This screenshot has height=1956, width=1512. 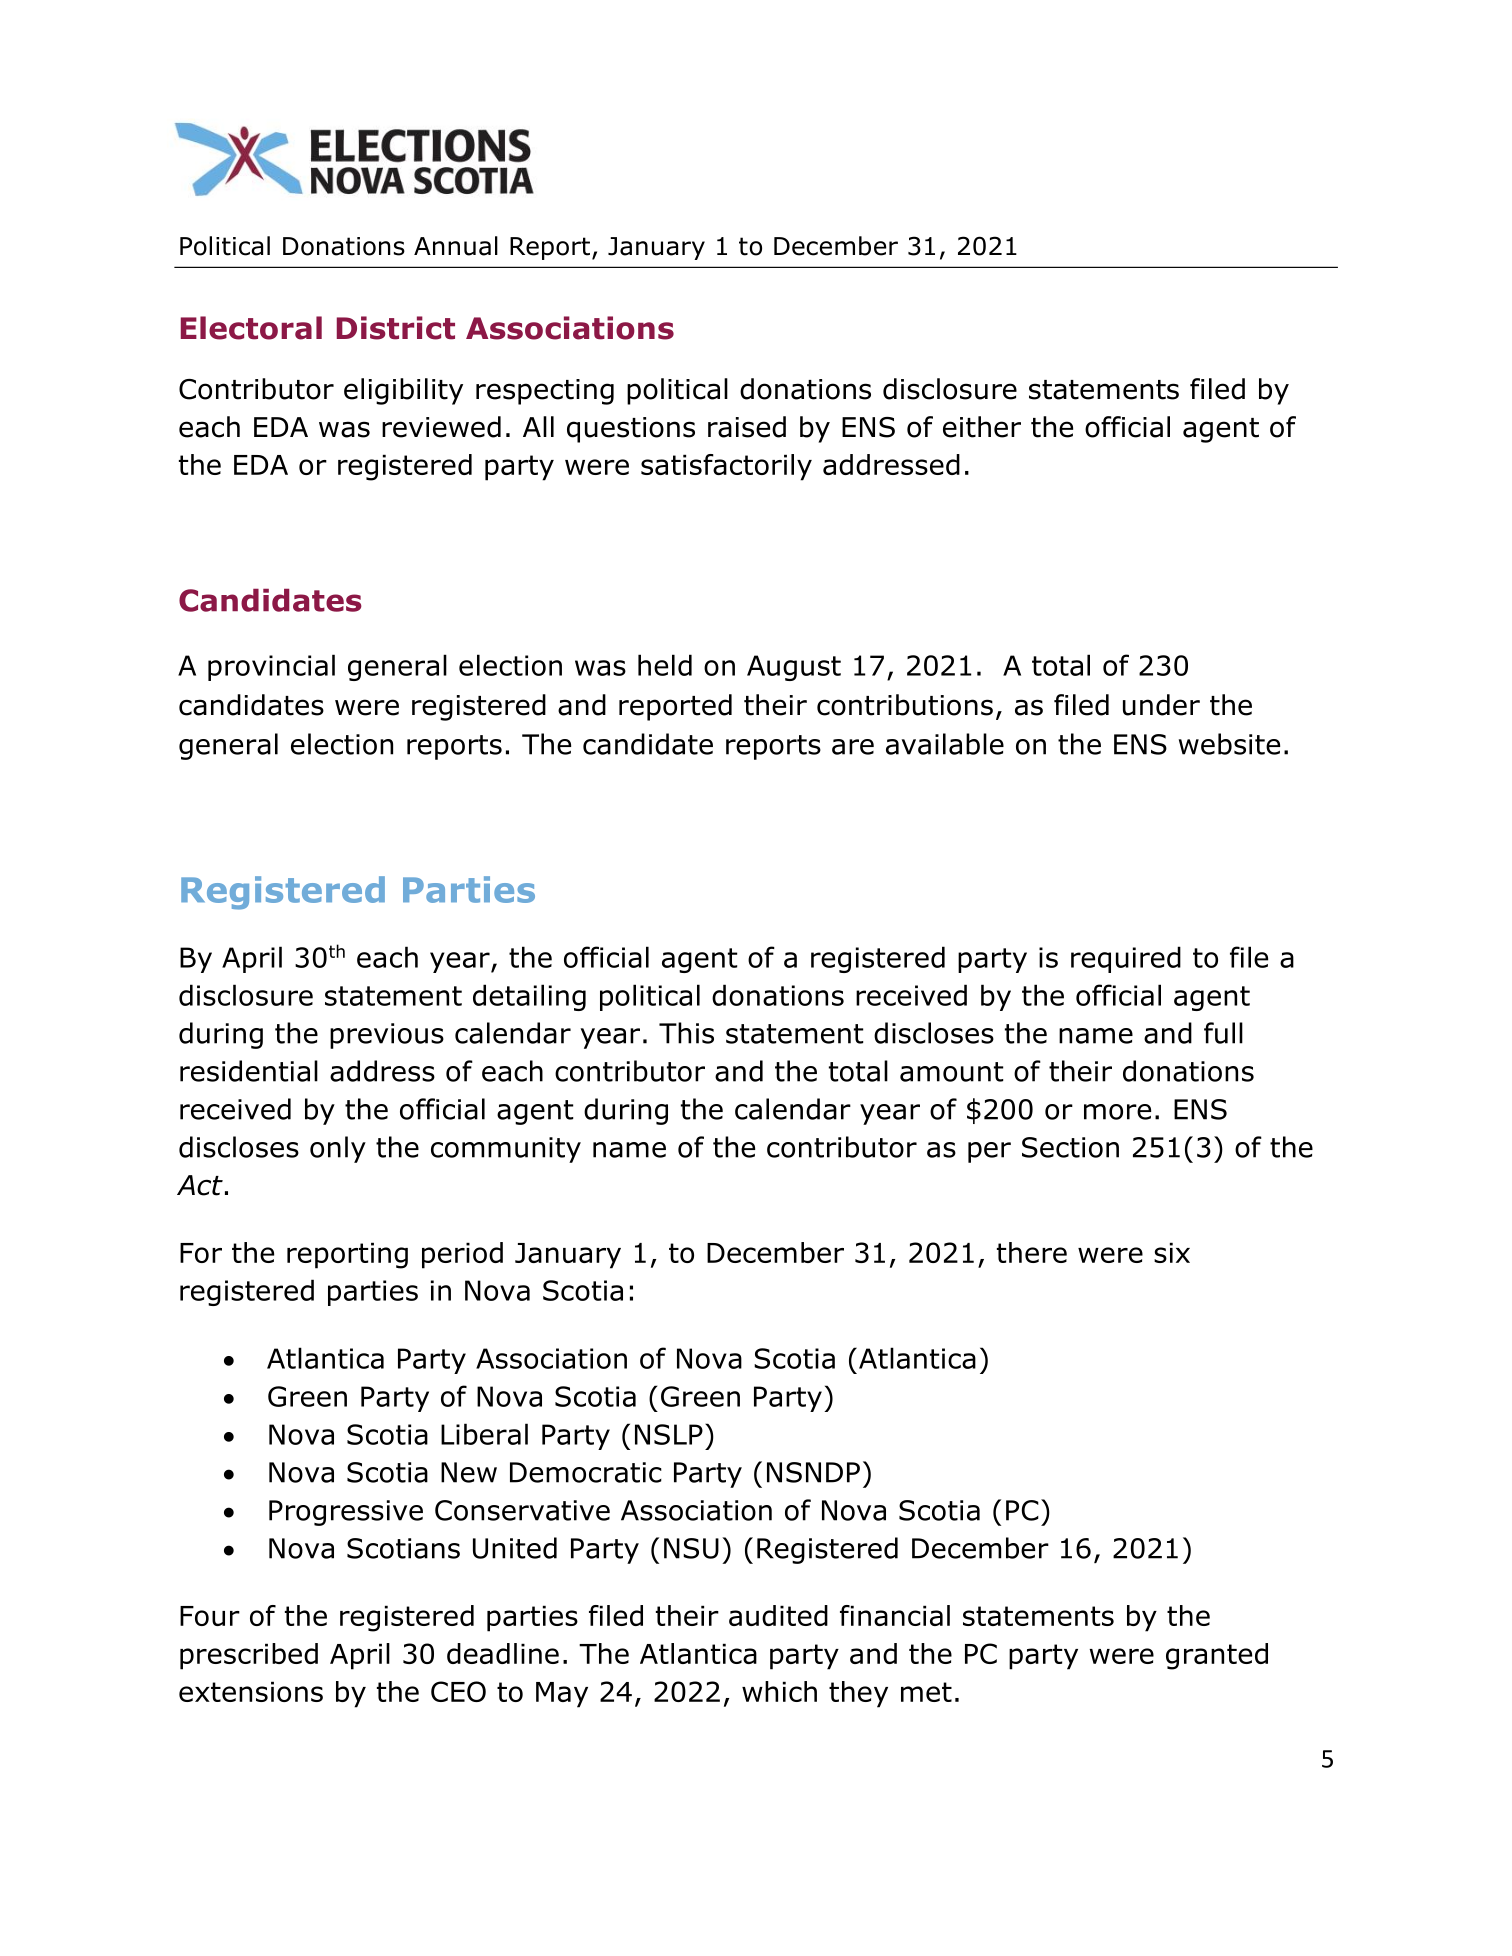 I want to click on prescribed, so click(x=249, y=1656).
